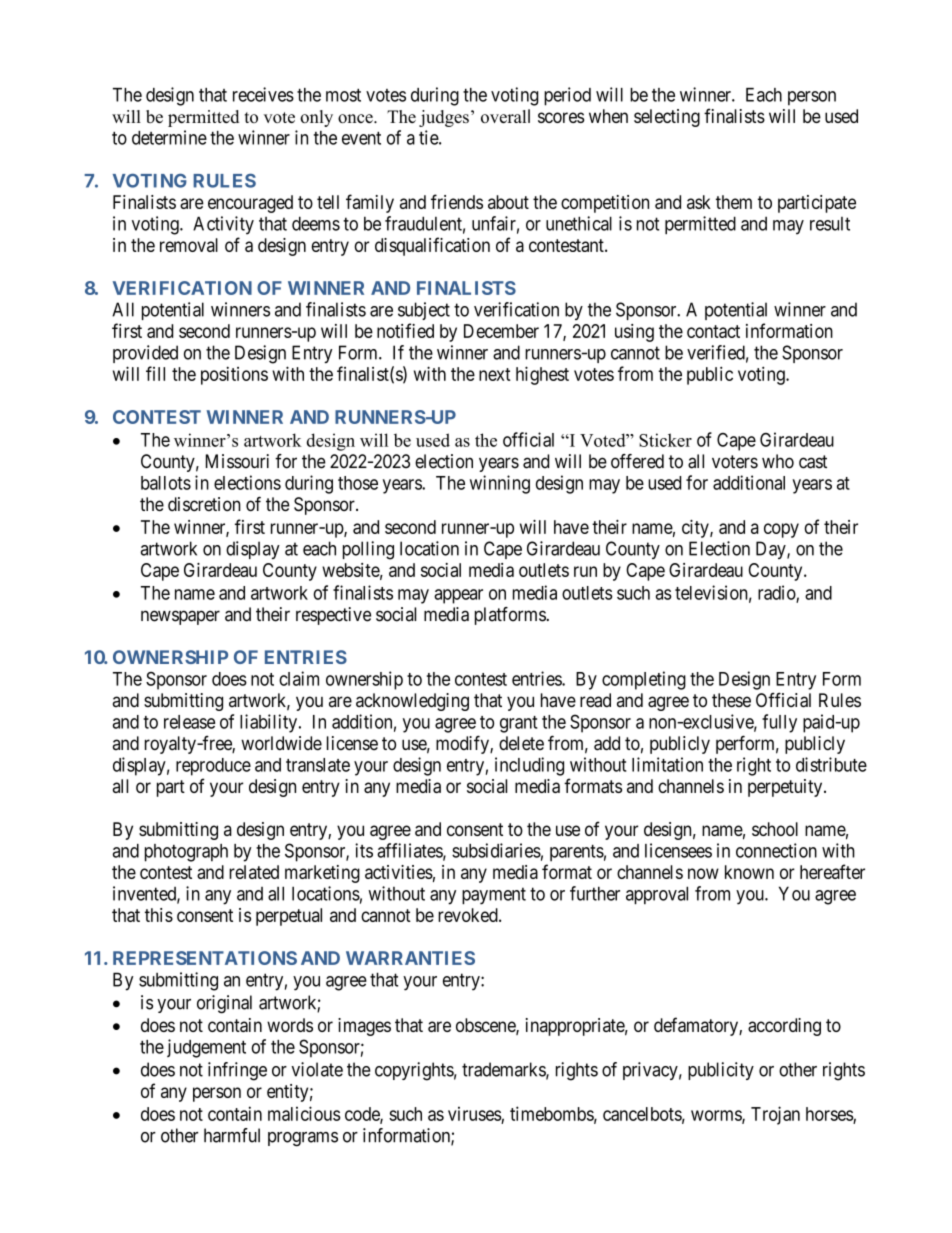 The width and height of the screenshot is (952, 1233). What do you see at coordinates (667, 118) in the screenshot?
I see `selecting` at bounding box center [667, 118].
